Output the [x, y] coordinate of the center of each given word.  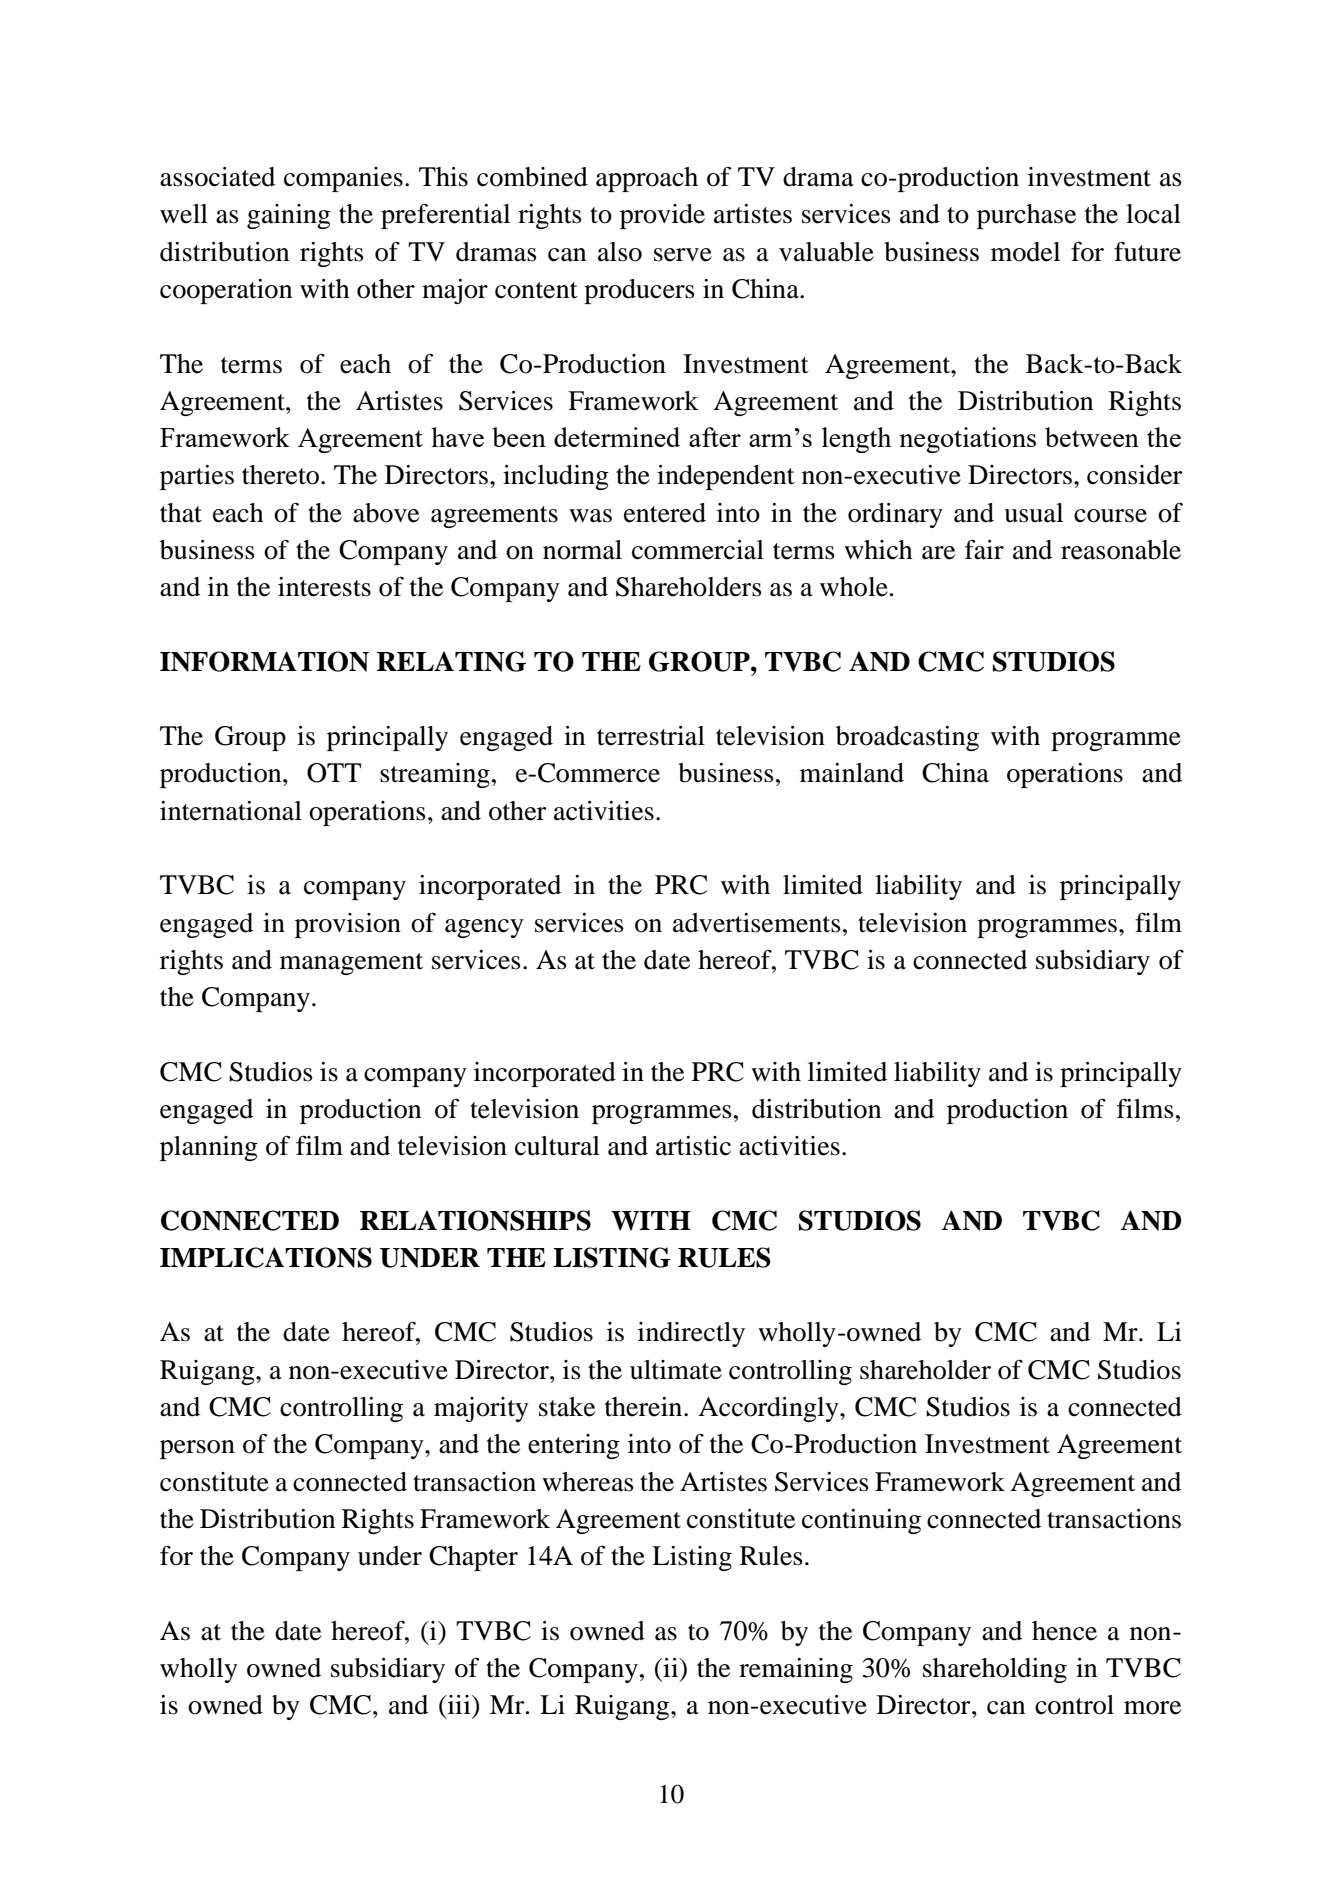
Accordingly [769, 1409]
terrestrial [651, 736]
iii [459, 1704]
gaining [289, 216]
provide [662, 216]
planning [209, 1148]
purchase [1026, 216]
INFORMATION [264, 661]
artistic [693, 1146]
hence [1064, 1631]
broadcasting [907, 738]
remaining [796, 1670]
